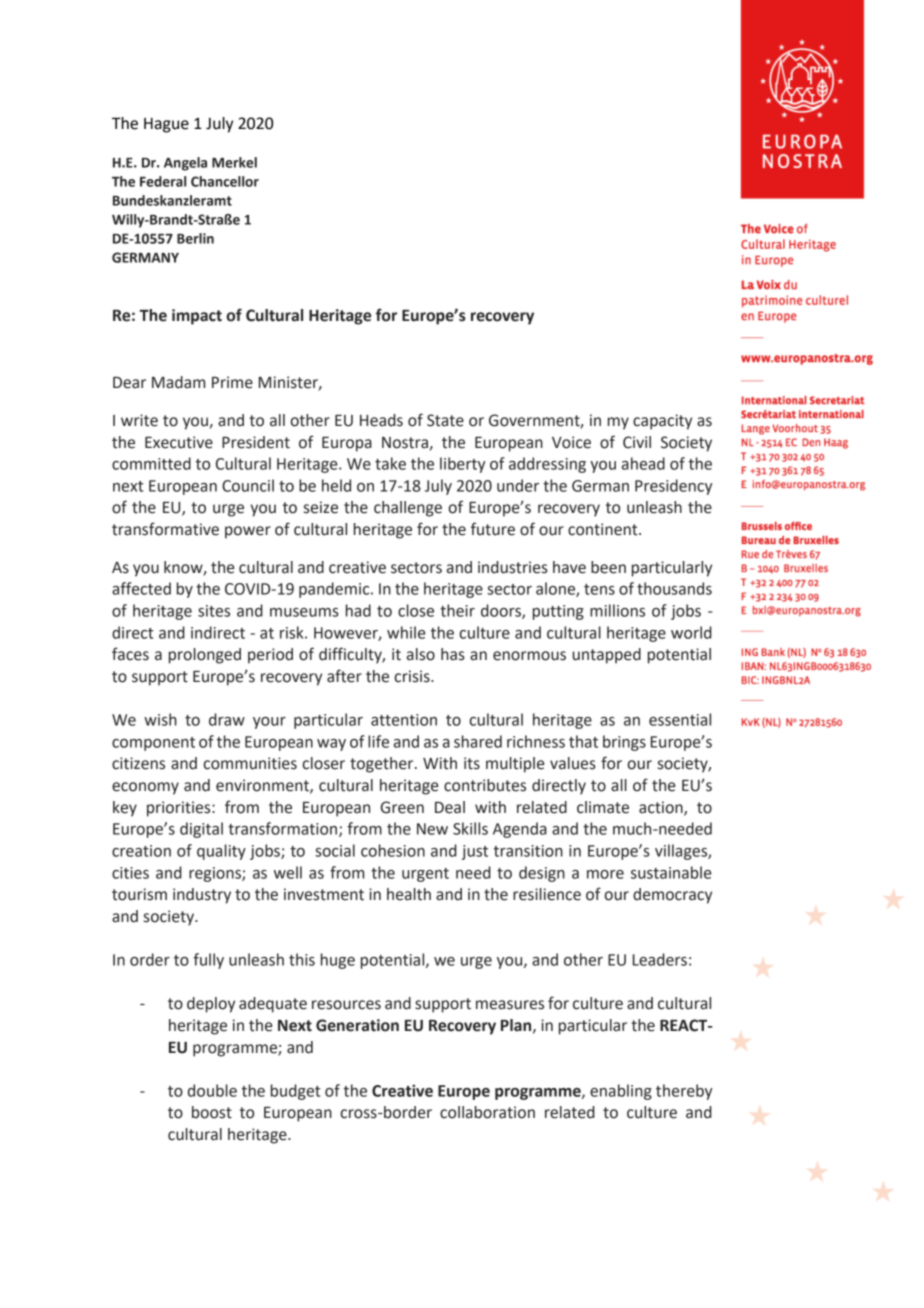 This page has width=924, height=1308. I want to click on while, so click(406, 632).
